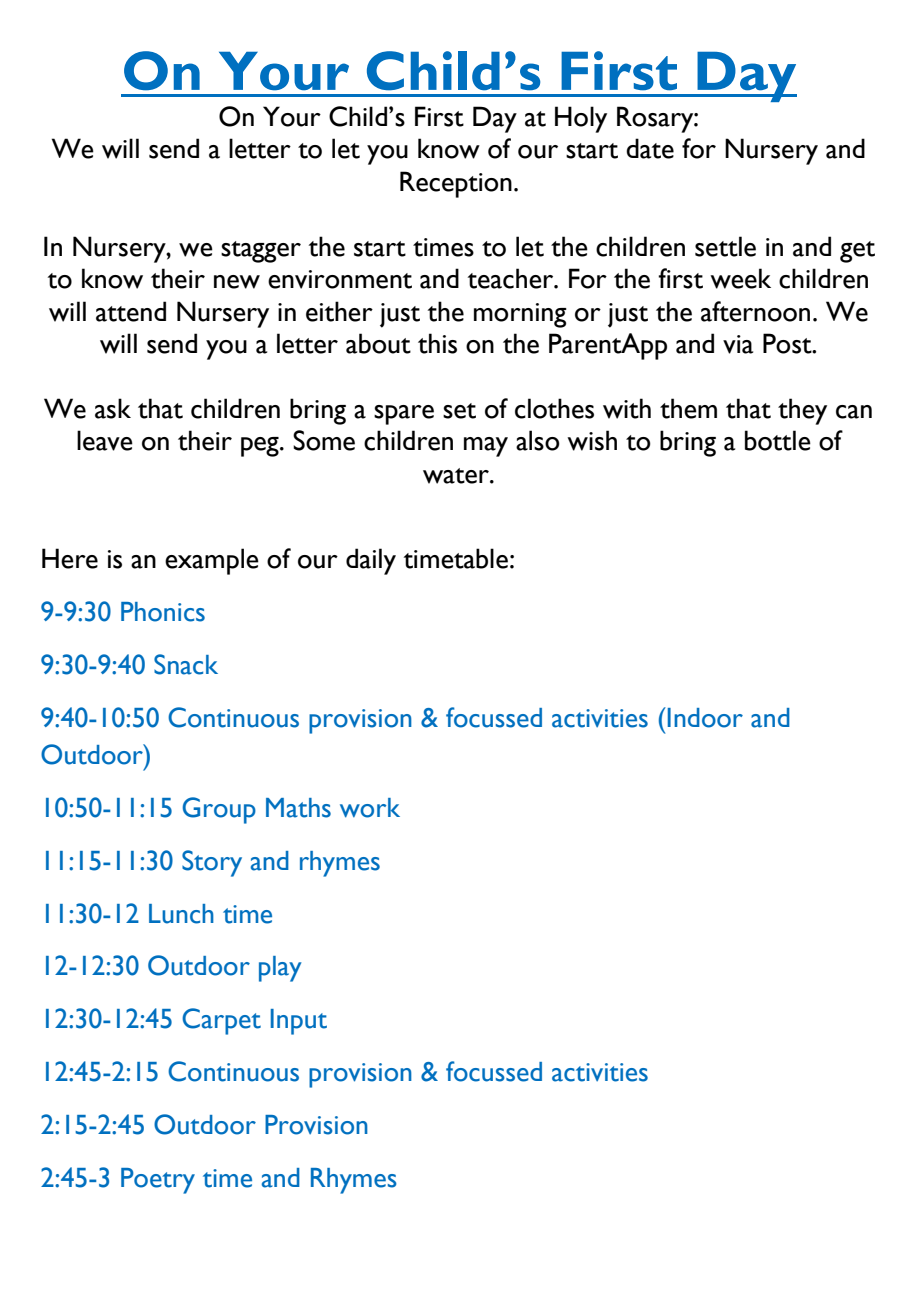 This page has height=1308, width=924. I want to click on daily, so click(371, 561).
